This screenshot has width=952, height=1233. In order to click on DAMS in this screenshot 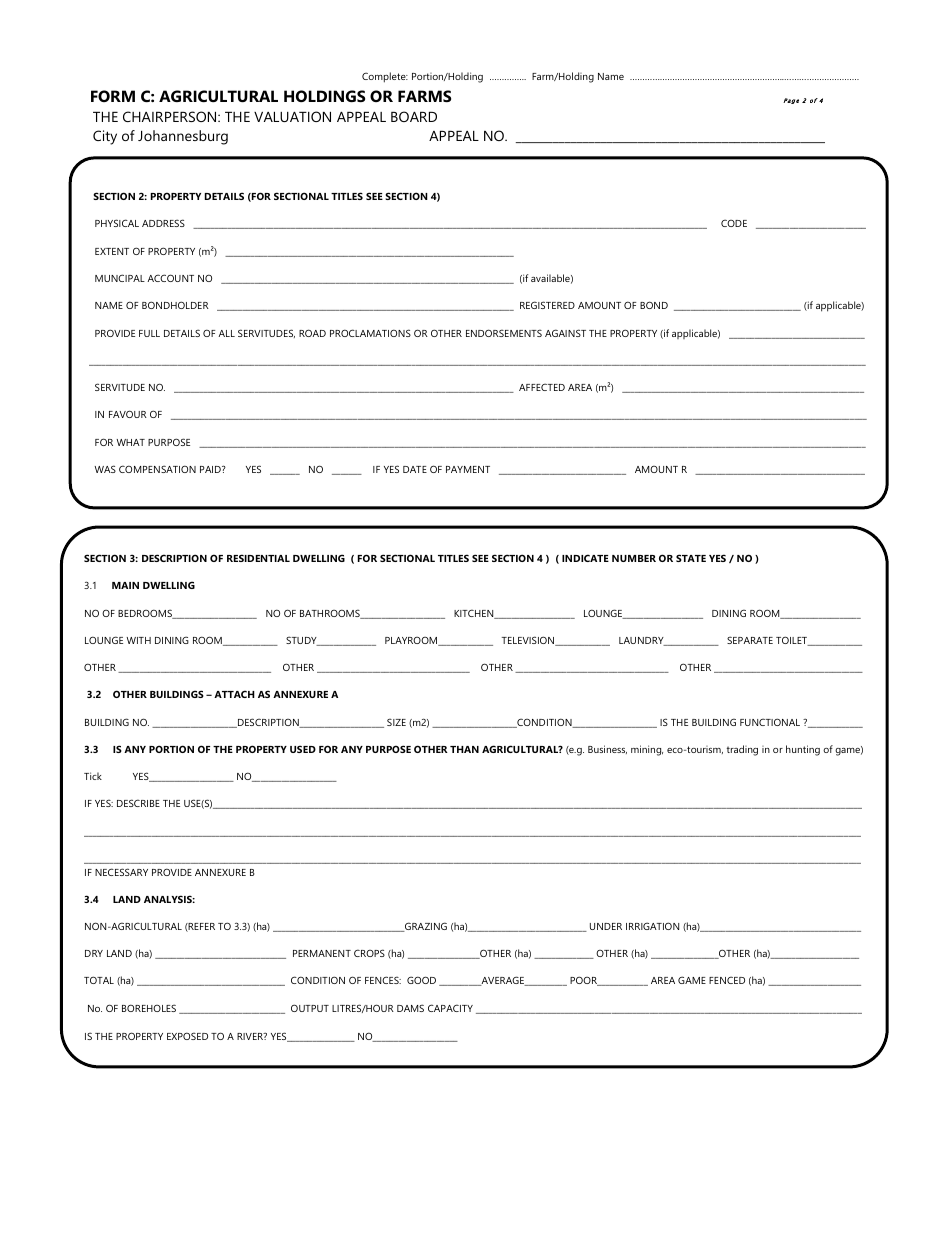, I will do `click(410, 1008)`.
